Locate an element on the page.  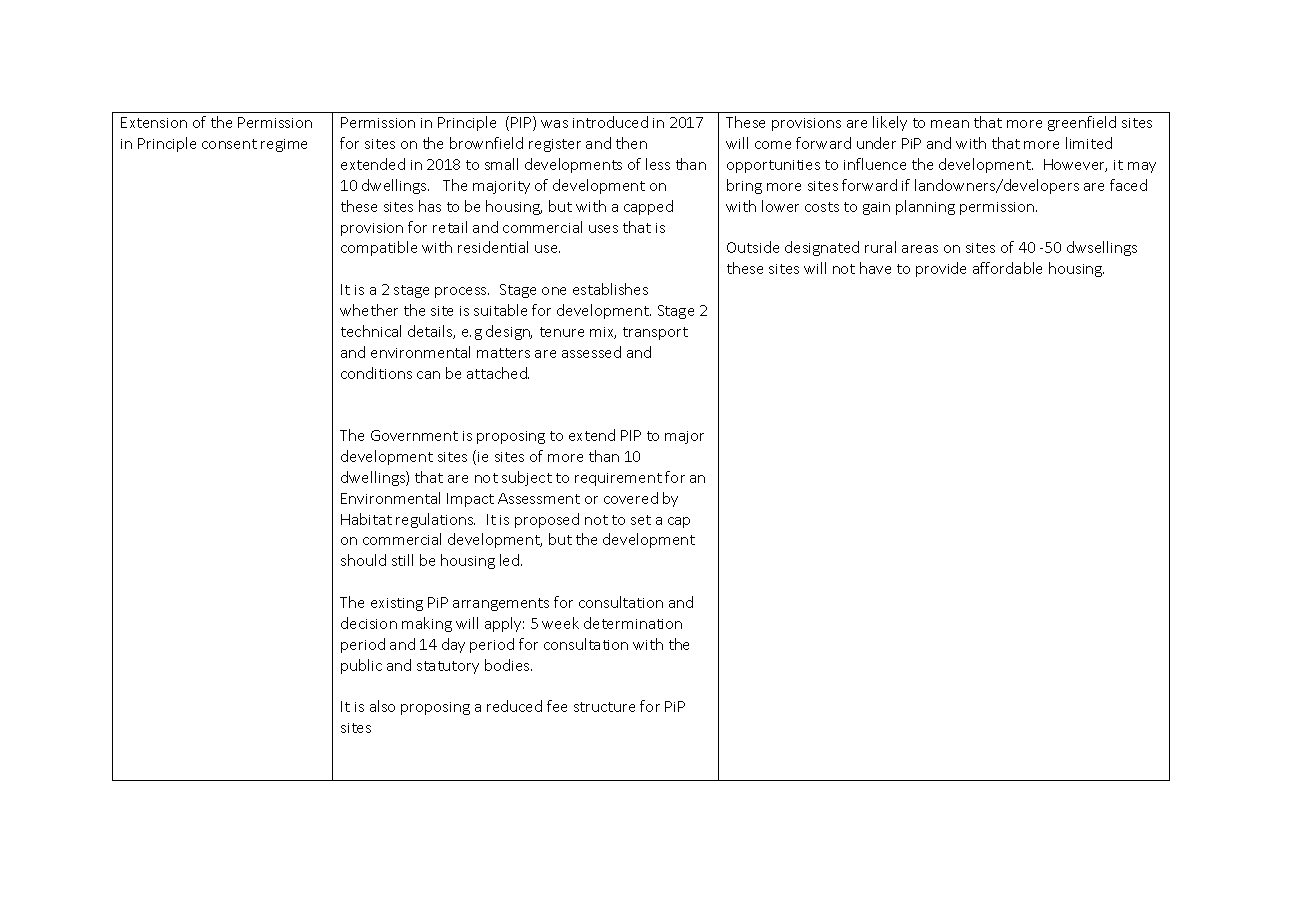
Government is located at coordinates (414, 435).
